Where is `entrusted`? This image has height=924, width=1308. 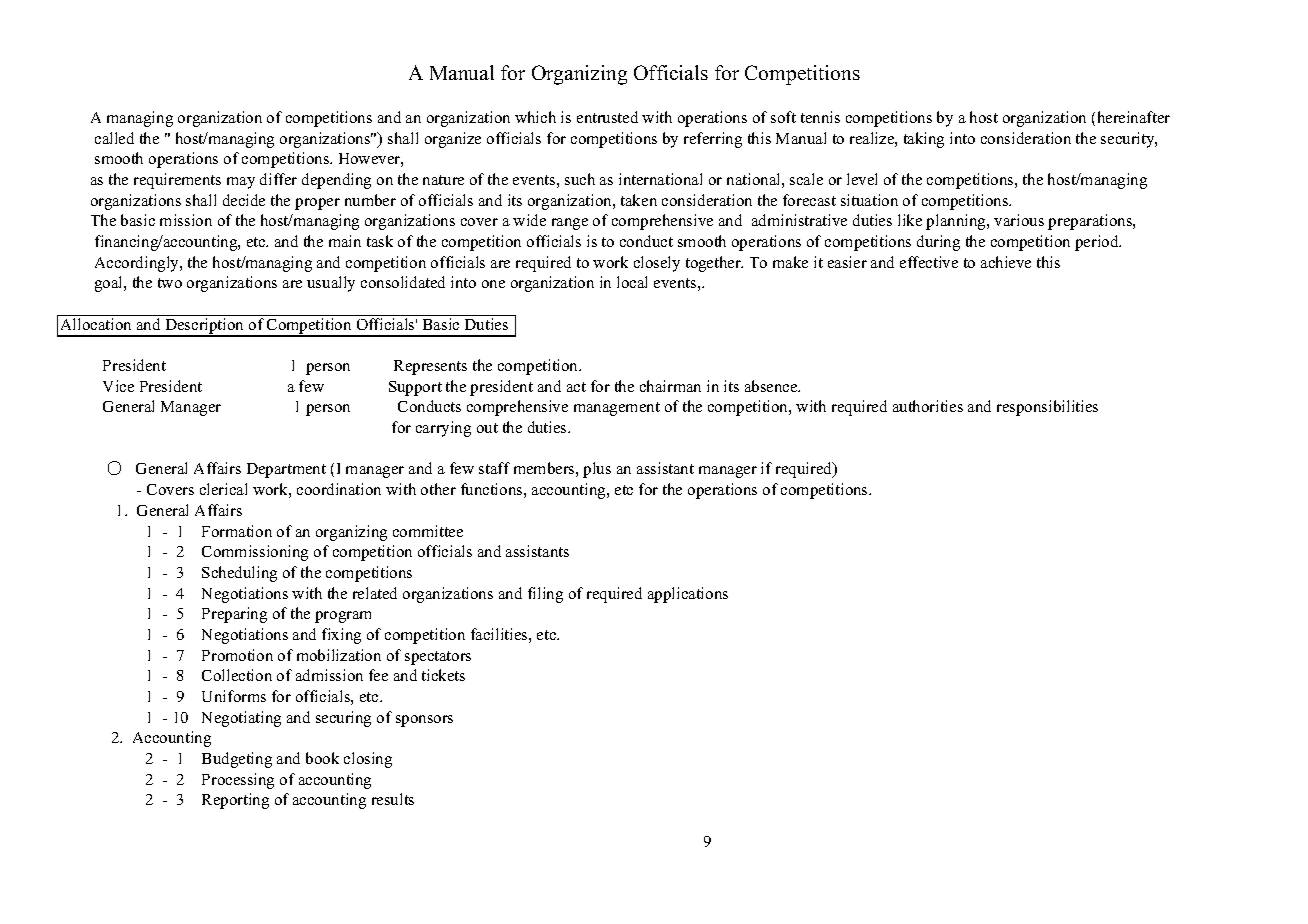 entrusted is located at coordinates (607, 117).
